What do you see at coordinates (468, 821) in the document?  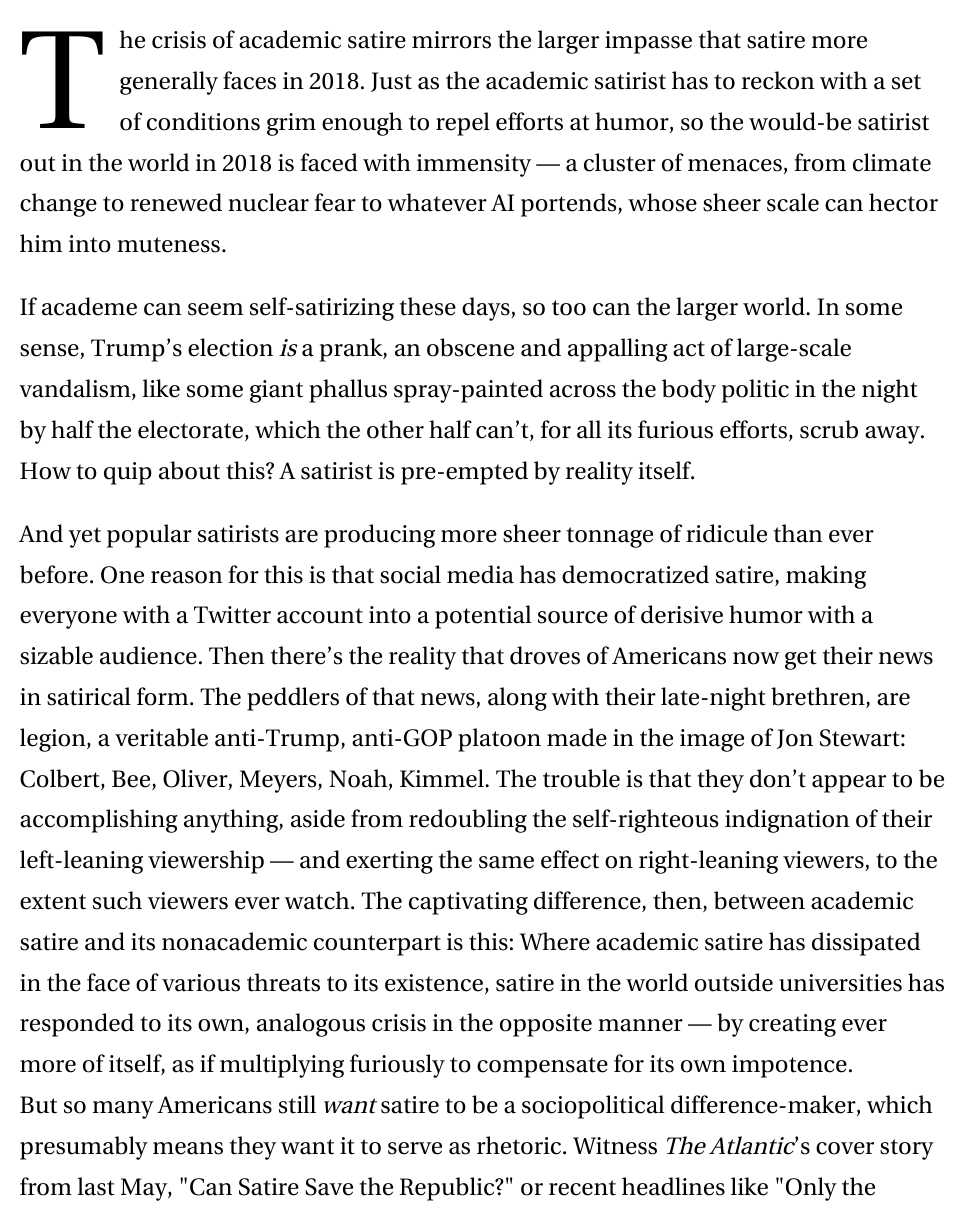 I see `redoubling` at bounding box center [468, 821].
